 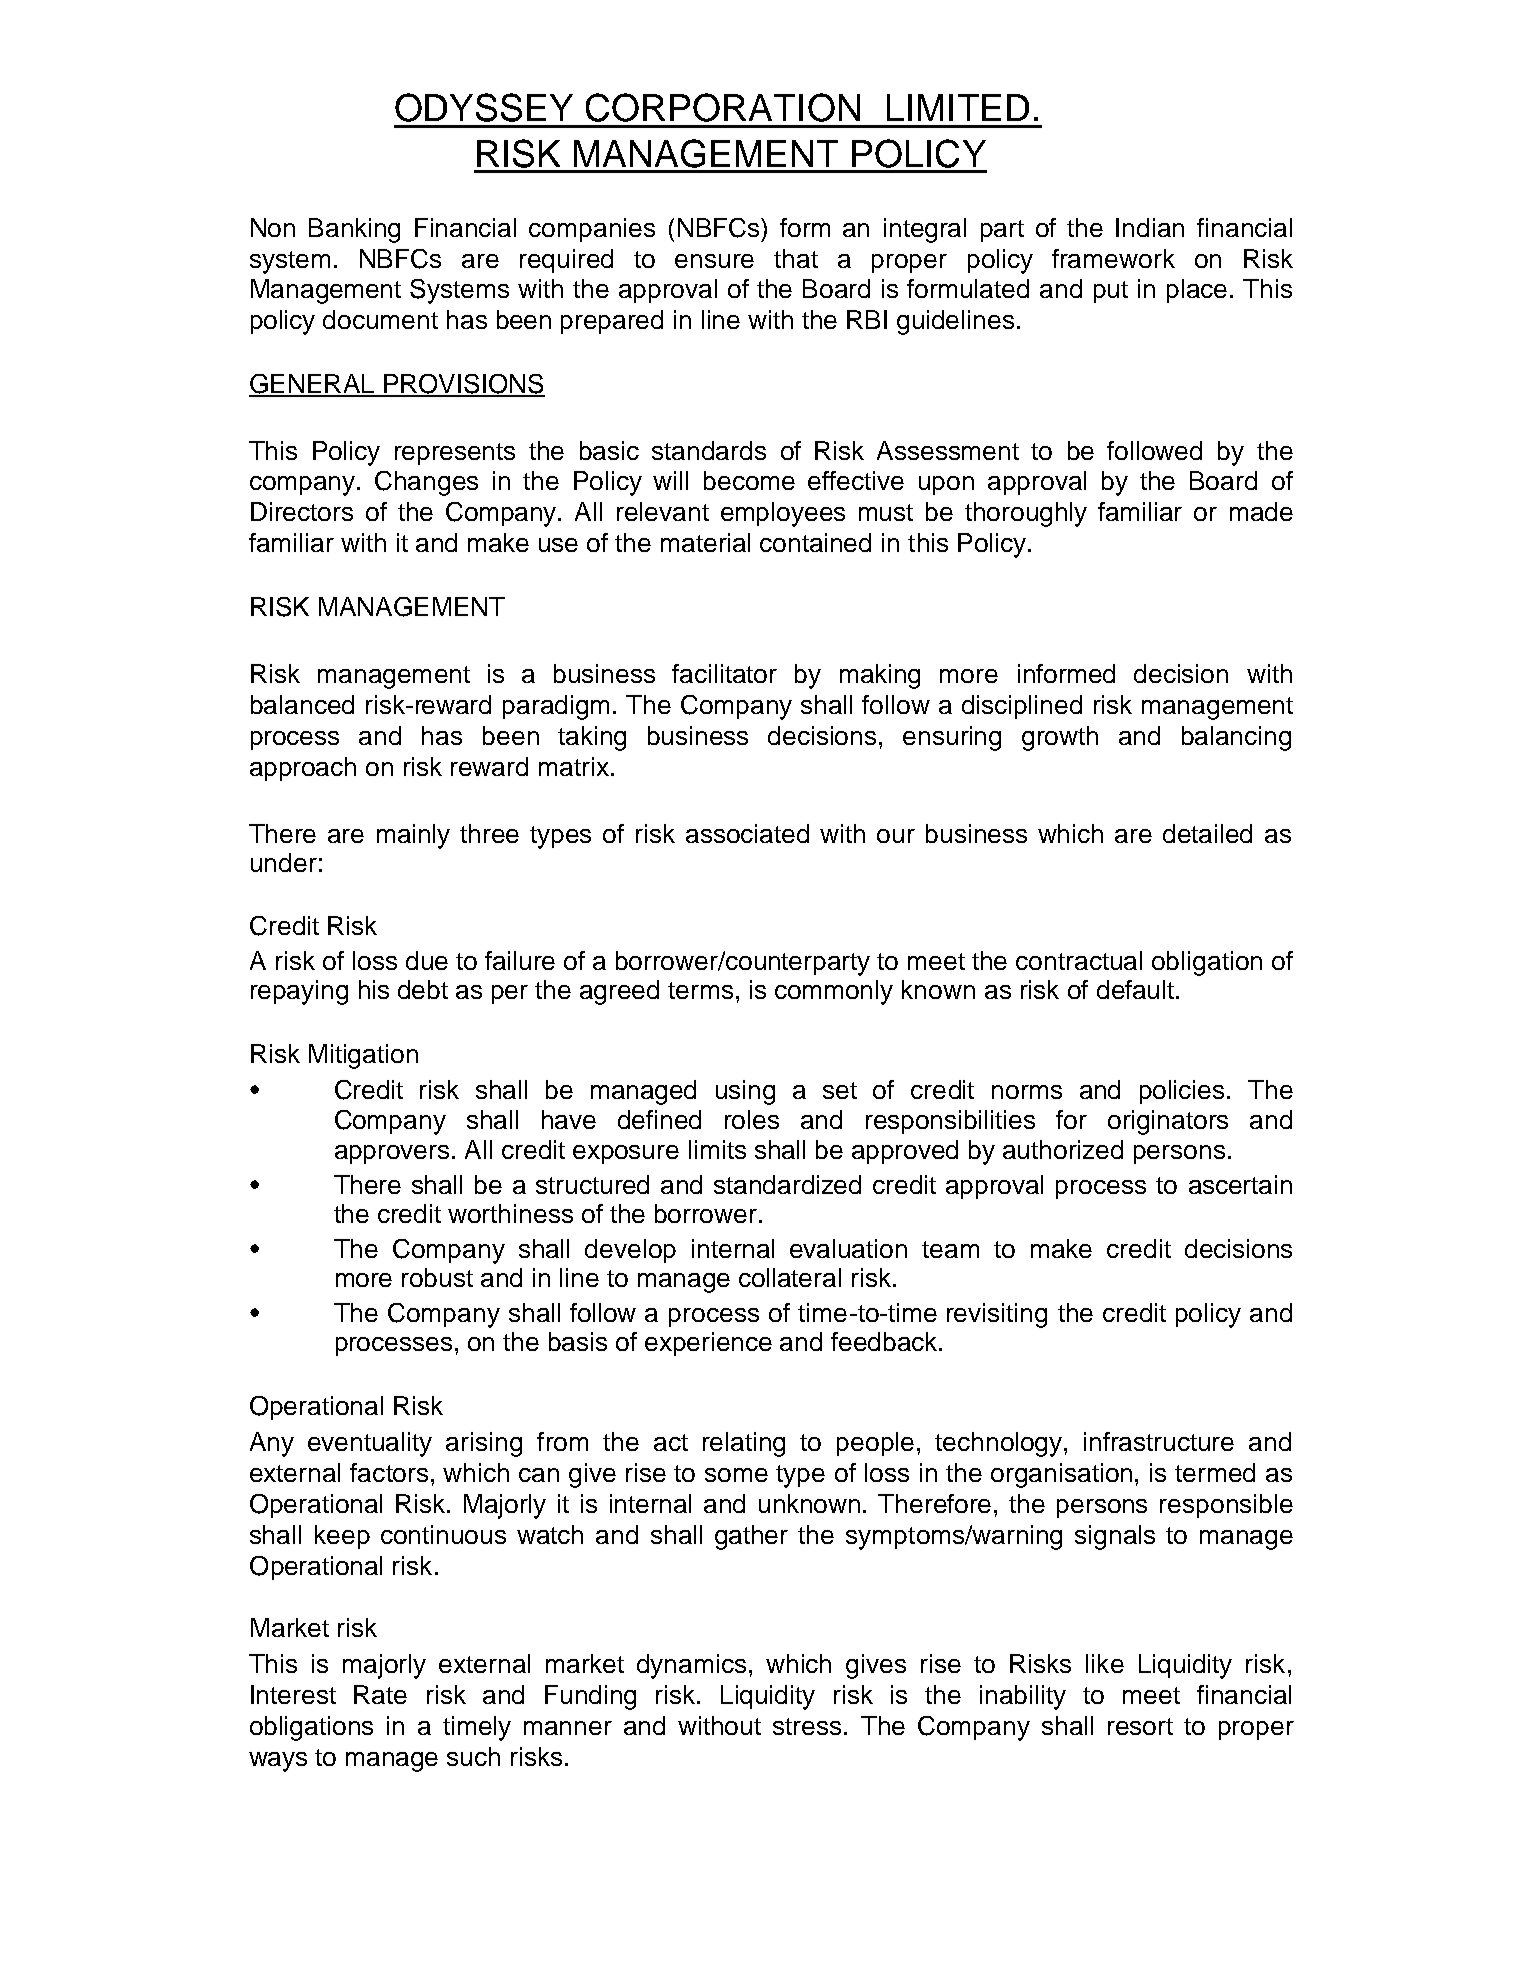 I want to click on stress, so click(x=807, y=1726).
